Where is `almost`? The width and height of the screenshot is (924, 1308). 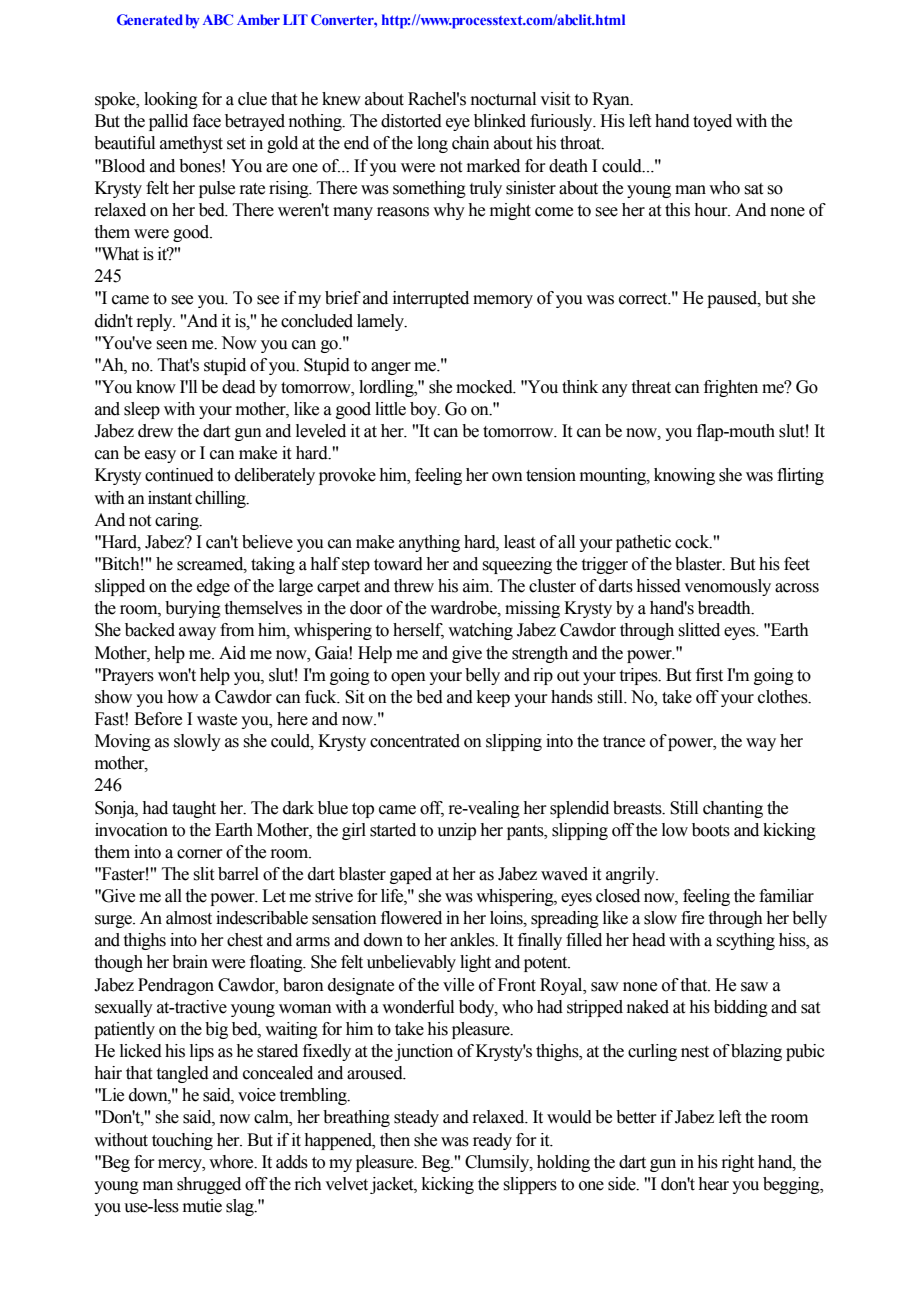 almost is located at coordinates (189, 918).
